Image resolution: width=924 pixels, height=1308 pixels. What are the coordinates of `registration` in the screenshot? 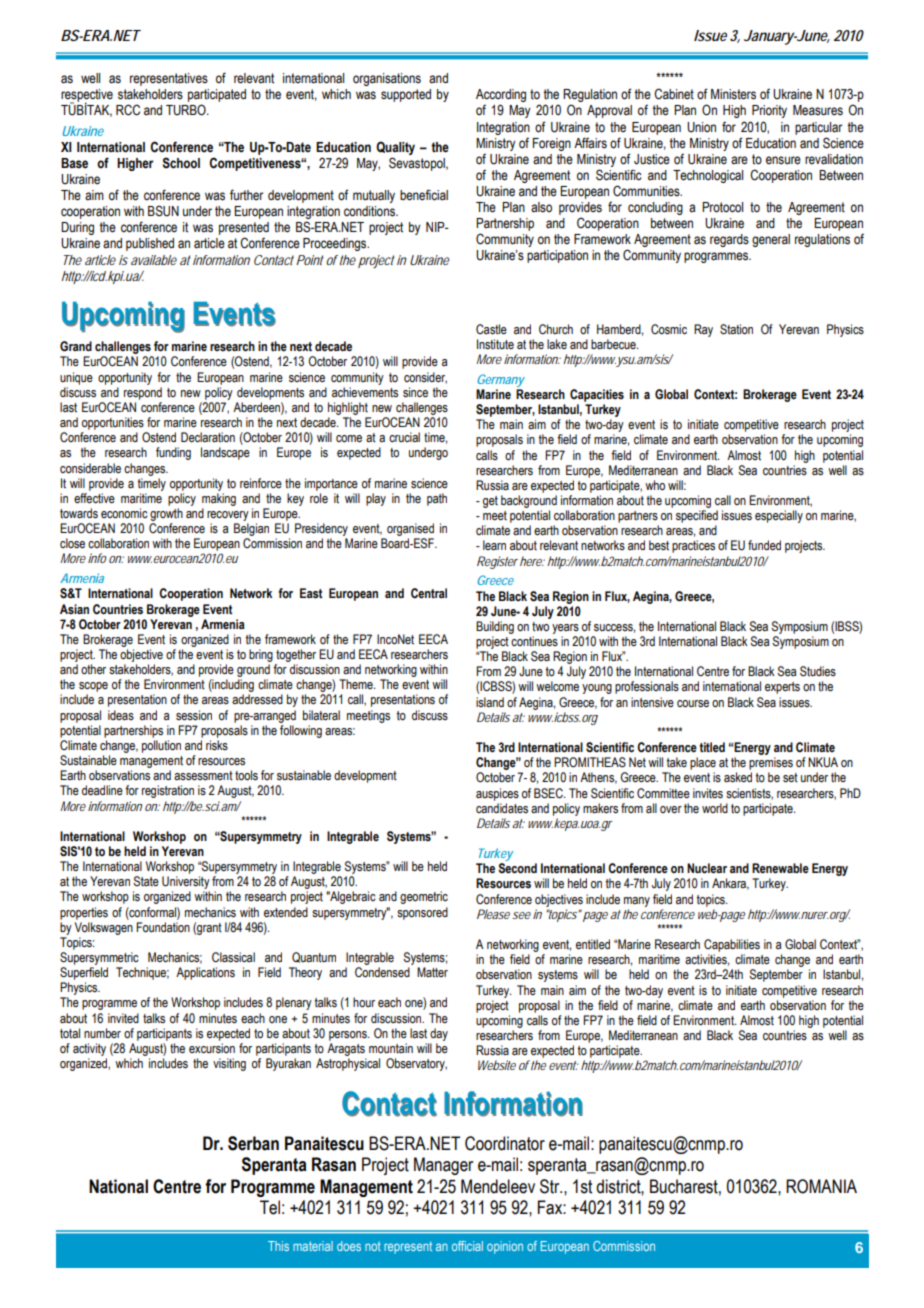 It's located at (168, 791).
